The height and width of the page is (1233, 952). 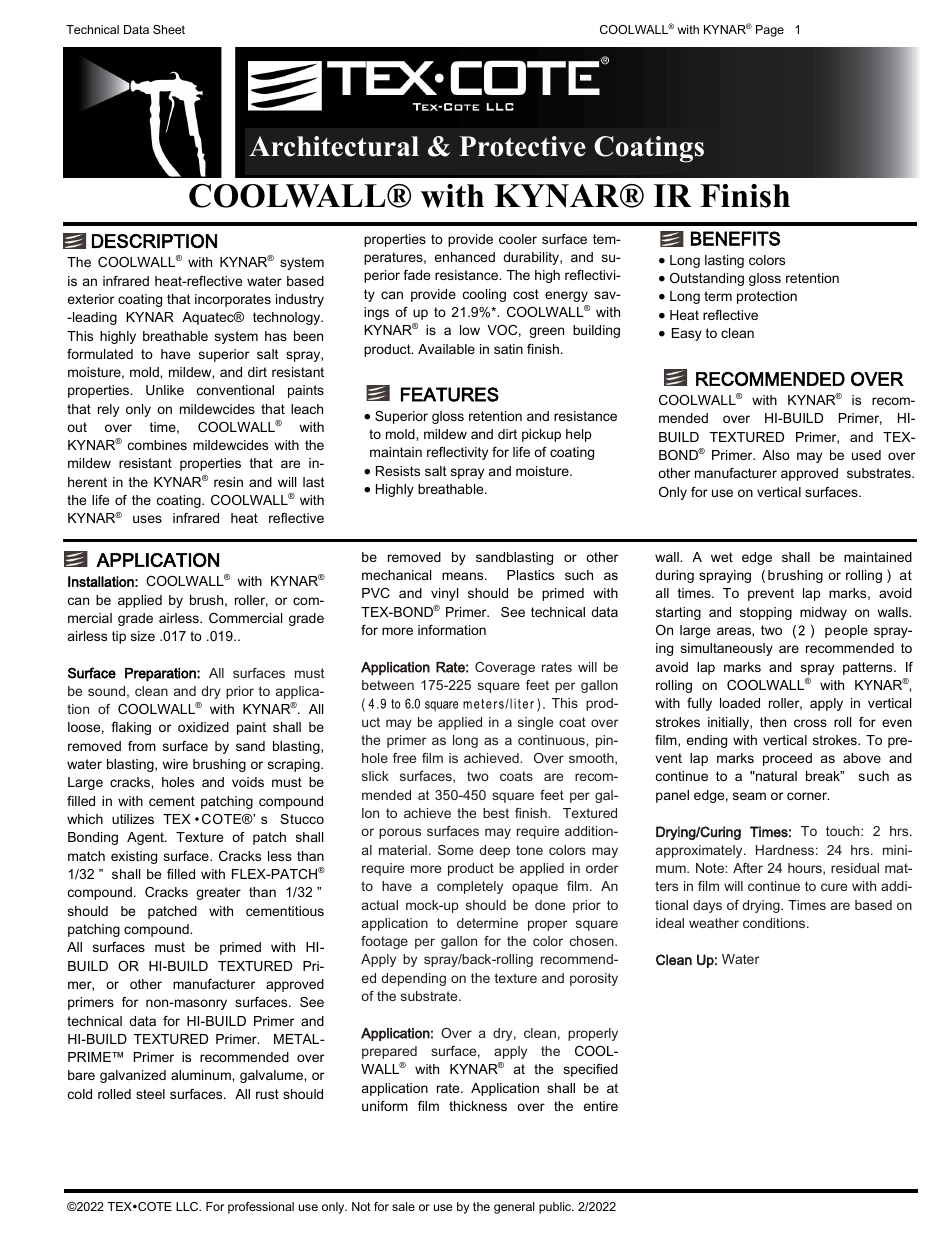 What do you see at coordinates (766, 613) in the page?
I see `stopping` at bounding box center [766, 613].
